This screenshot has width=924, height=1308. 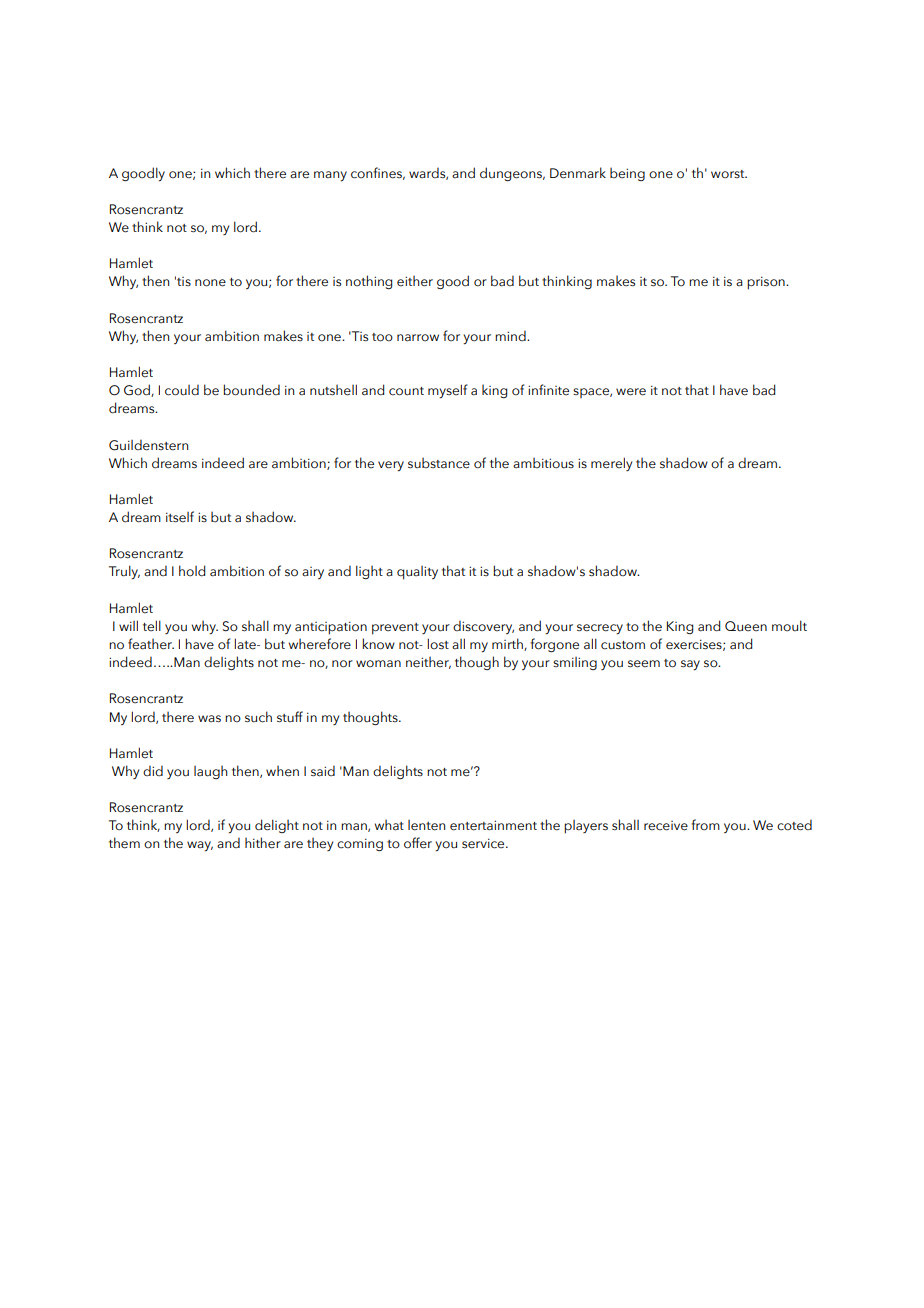 What do you see at coordinates (439, 463) in the screenshot?
I see `substance` at bounding box center [439, 463].
